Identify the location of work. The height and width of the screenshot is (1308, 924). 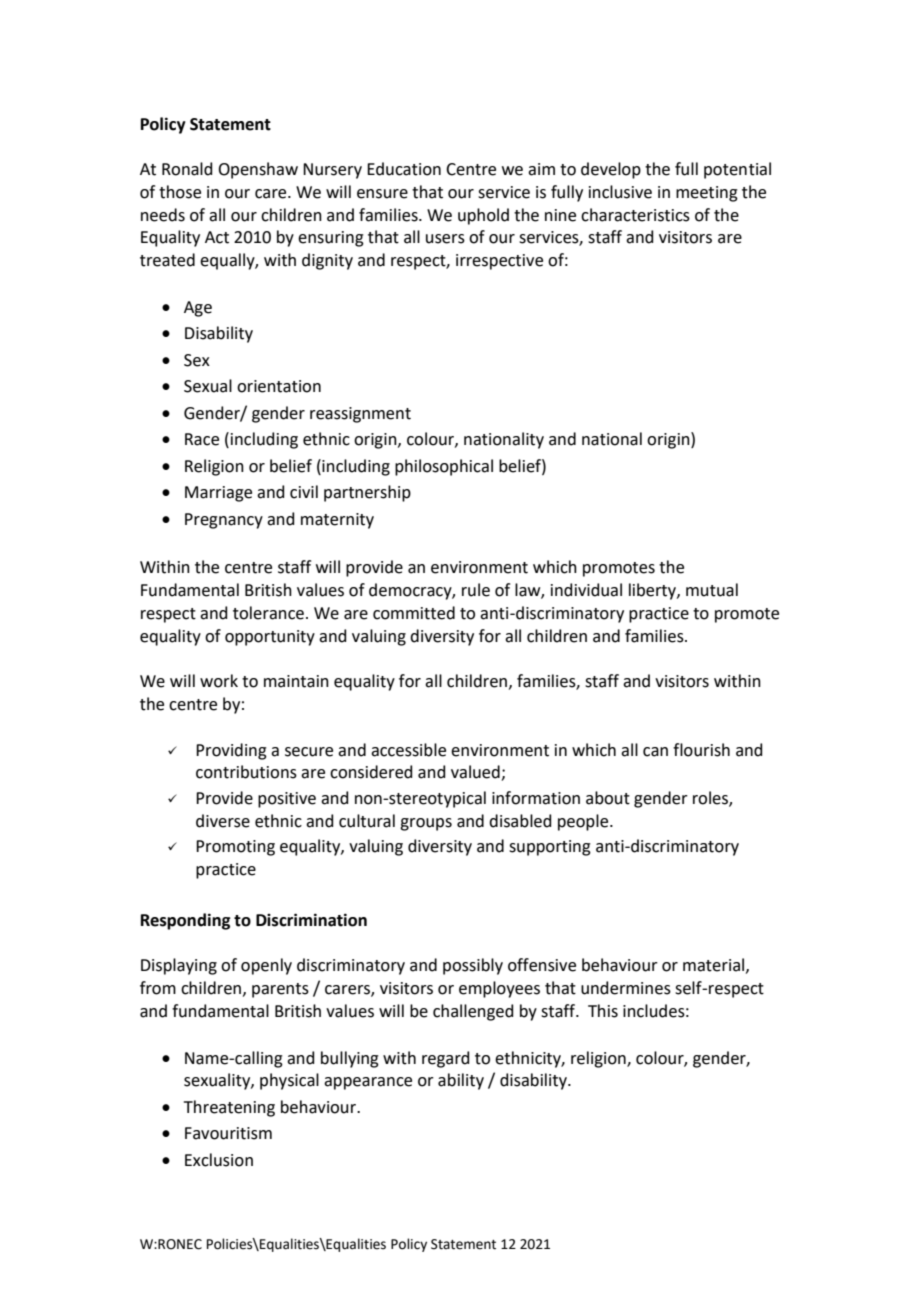
(219, 681).
